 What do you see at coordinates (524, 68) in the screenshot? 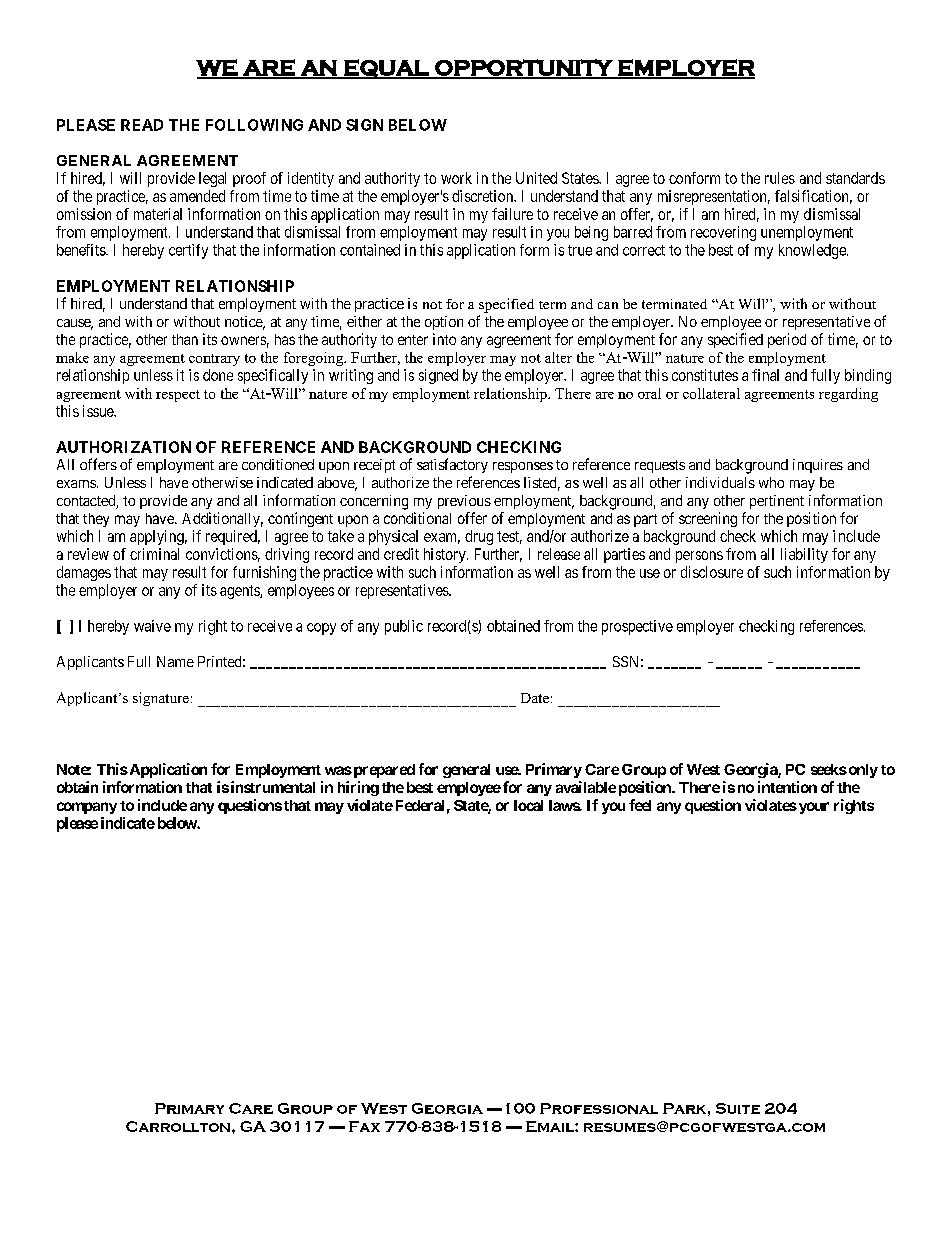
I see `OPPORTUNITY` at bounding box center [524, 68].
